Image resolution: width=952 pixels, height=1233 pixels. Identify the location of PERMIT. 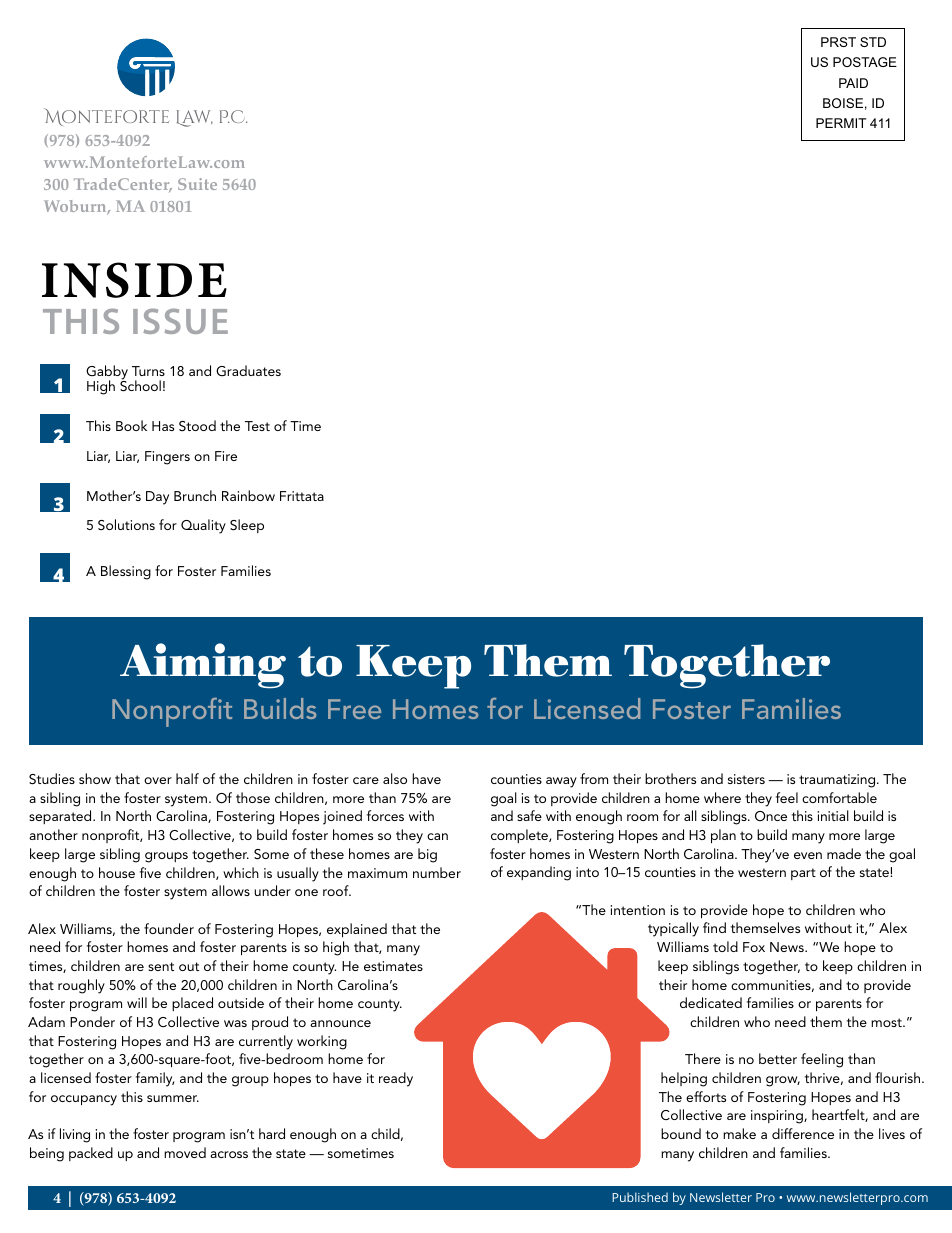
(841, 123).
